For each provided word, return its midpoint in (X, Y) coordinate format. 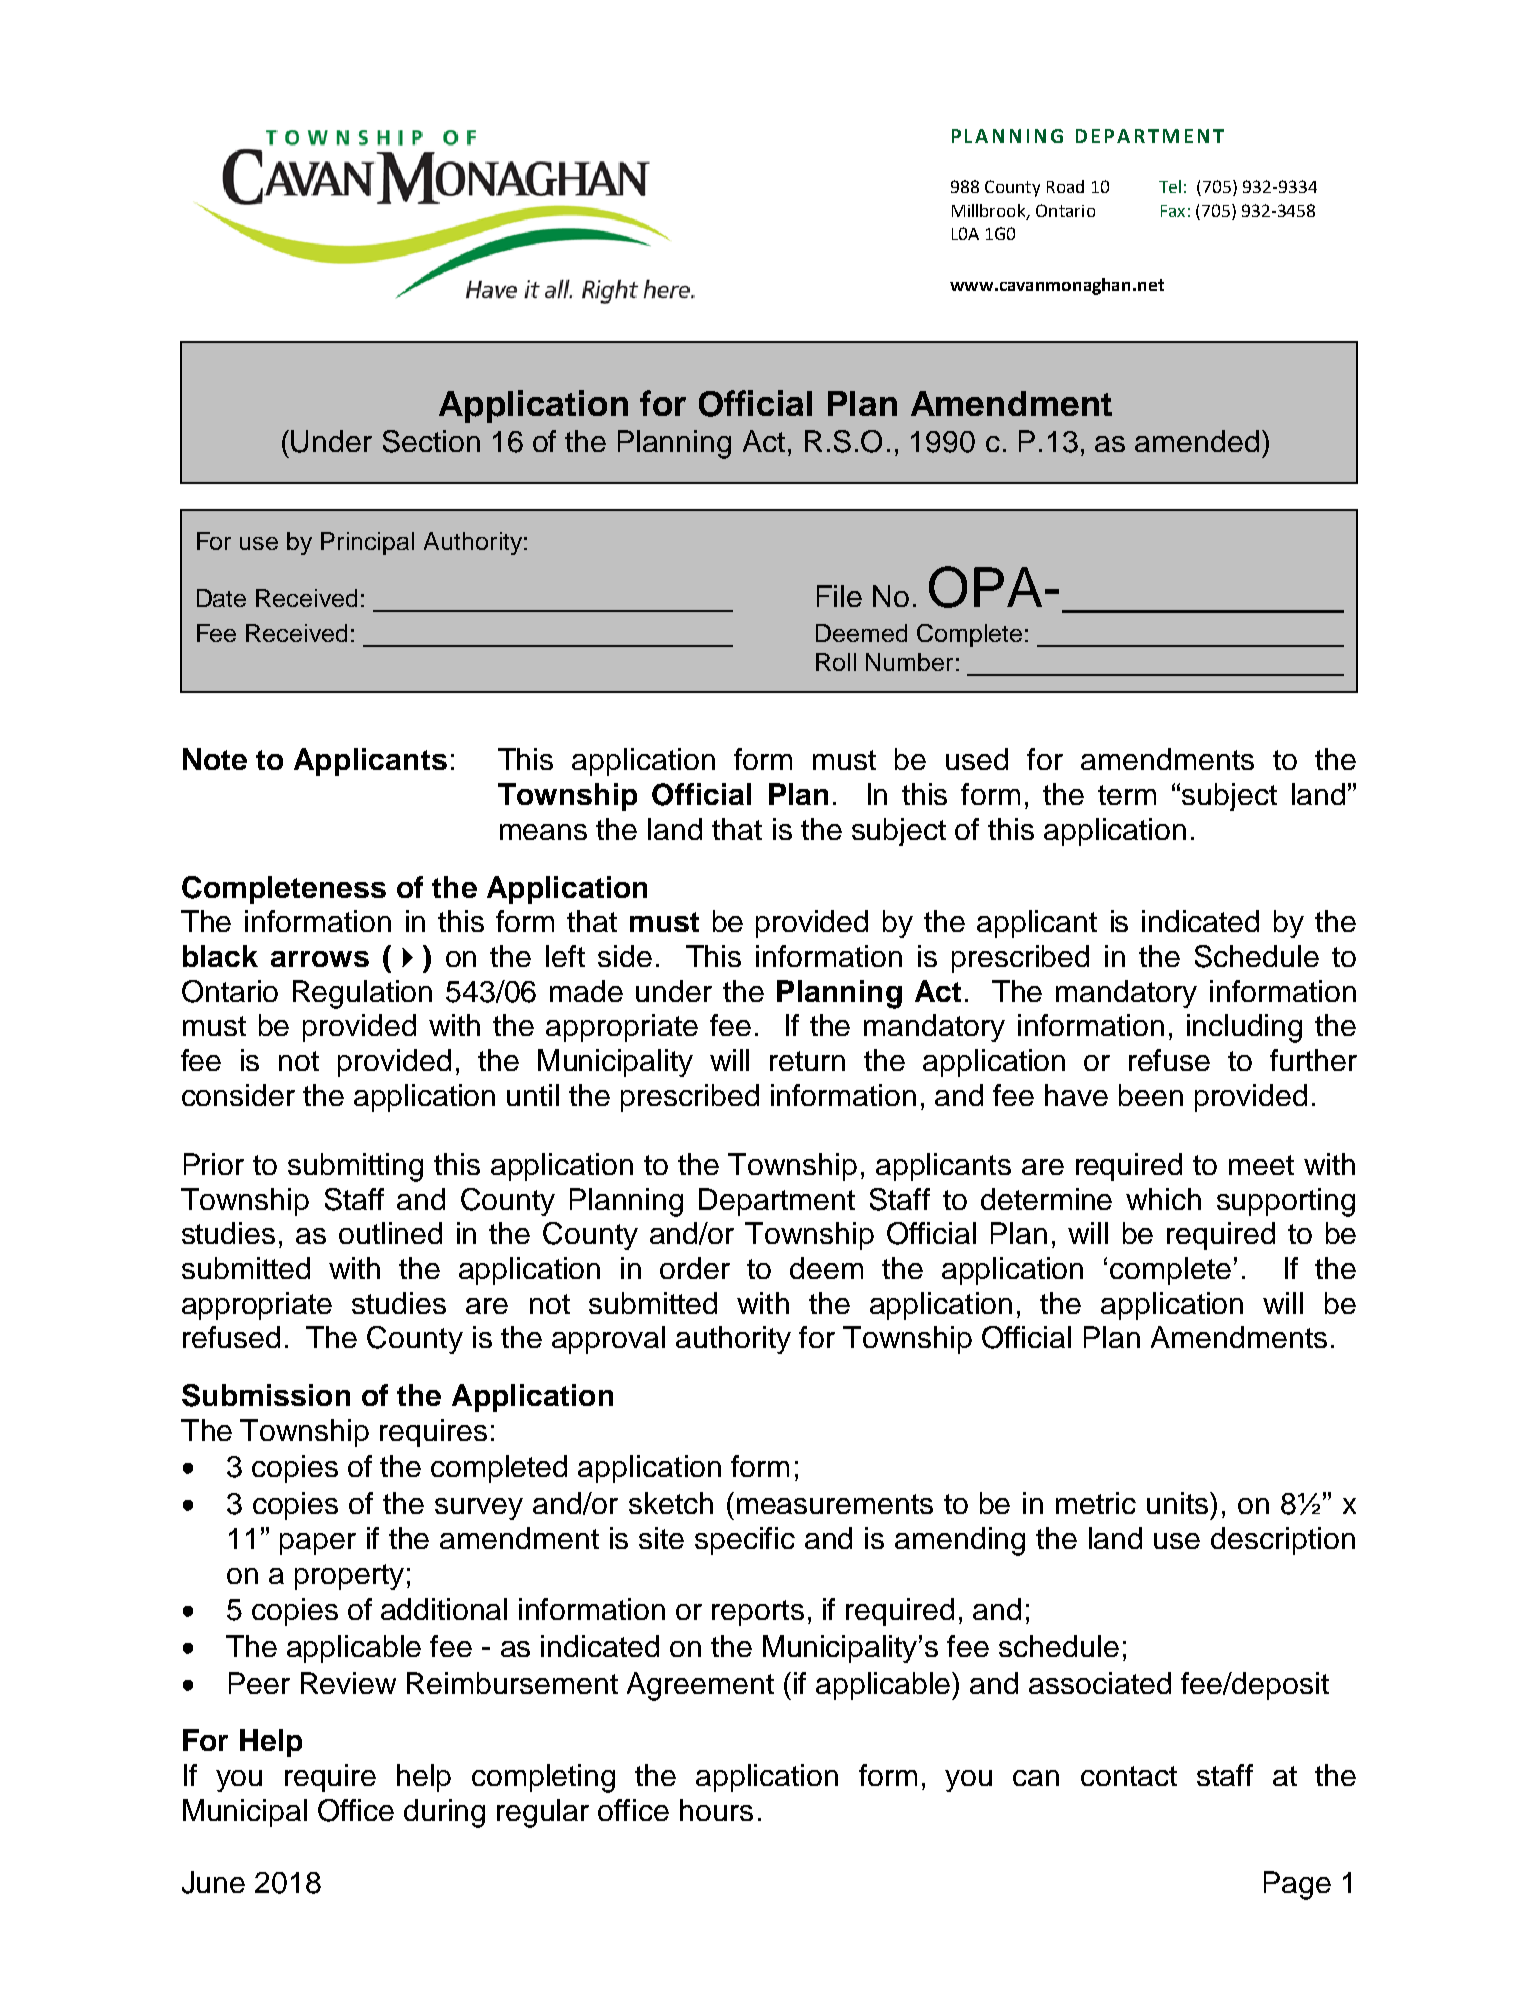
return (807, 1061)
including (1244, 1028)
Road (1065, 186)
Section (431, 441)
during (444, 1813)
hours (716, 1810)
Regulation (362, 994)
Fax (1173, 211)
